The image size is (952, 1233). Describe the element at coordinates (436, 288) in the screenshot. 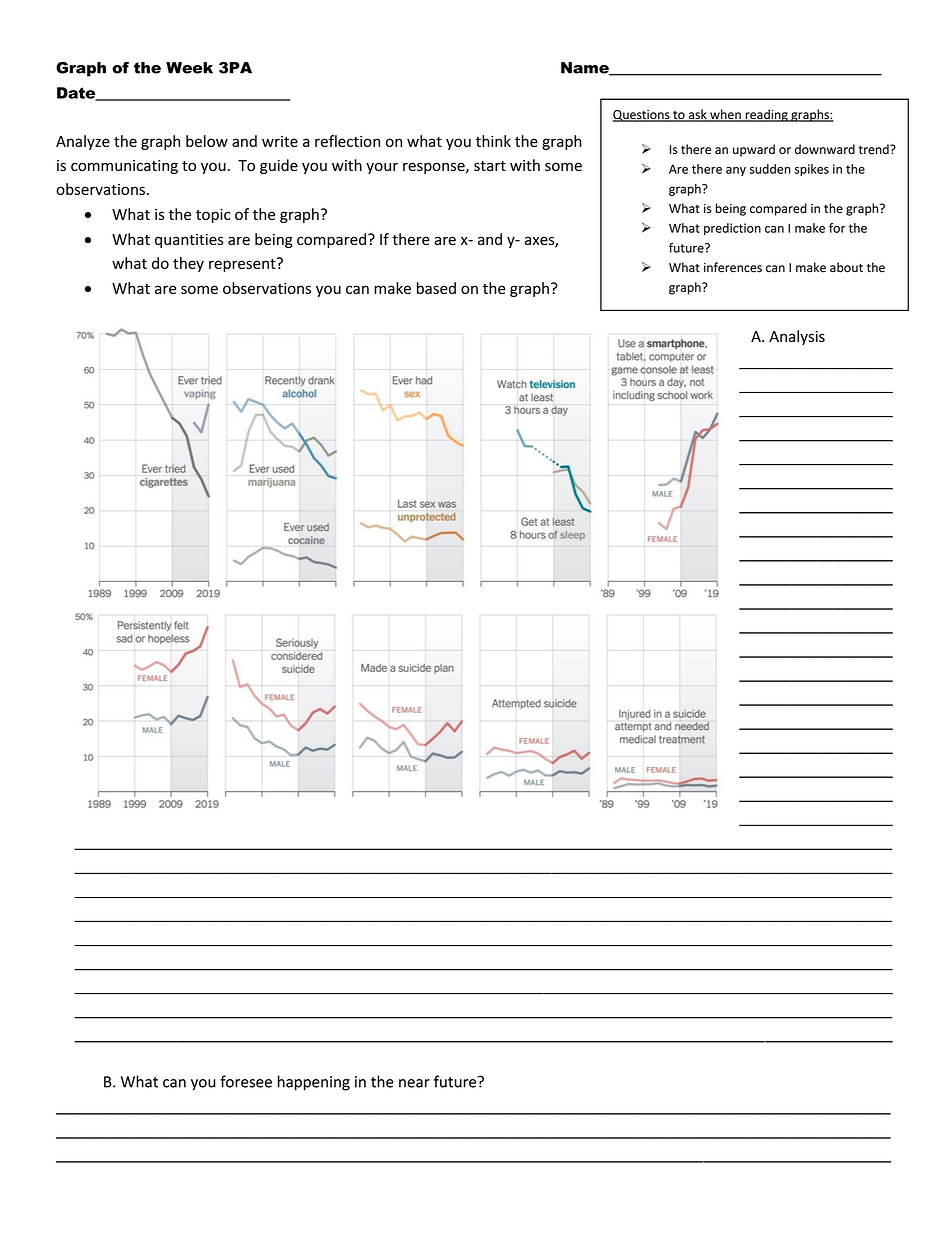

I see `based` at that location.
